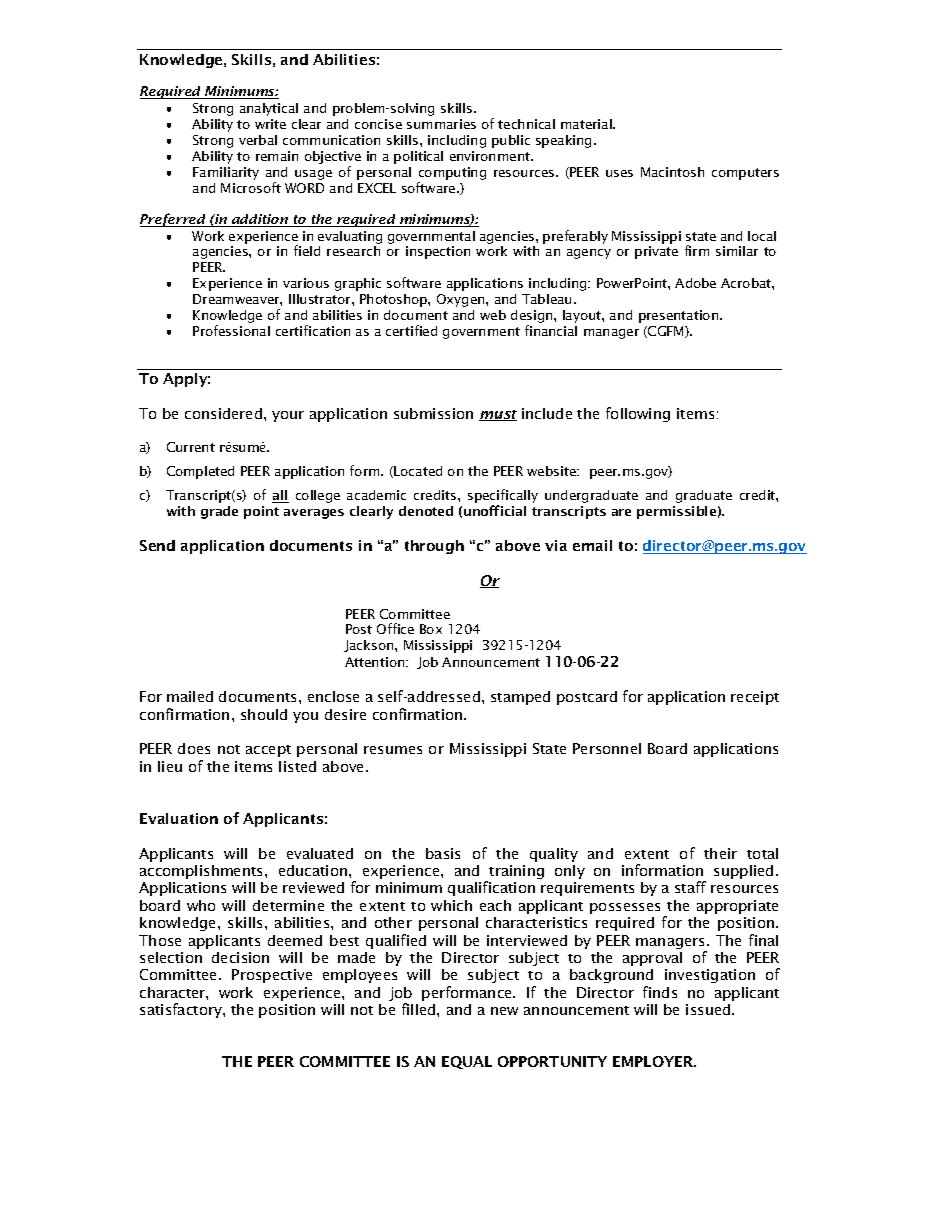 The width and height of the document is (952, 1232). I want to click on following, so click(638, 414).
